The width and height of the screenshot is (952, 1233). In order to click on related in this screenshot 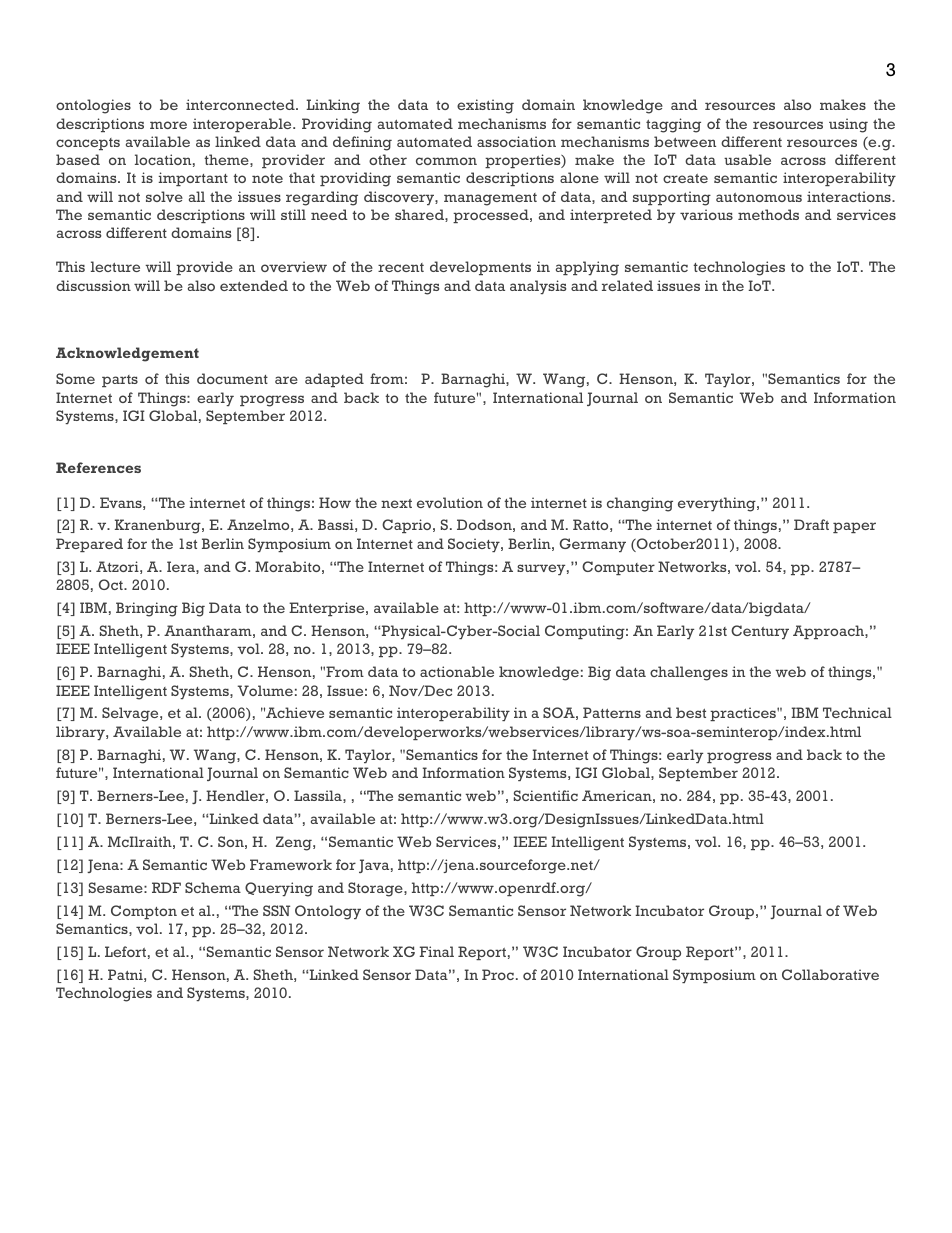, I will do `click(627, 285)`.
